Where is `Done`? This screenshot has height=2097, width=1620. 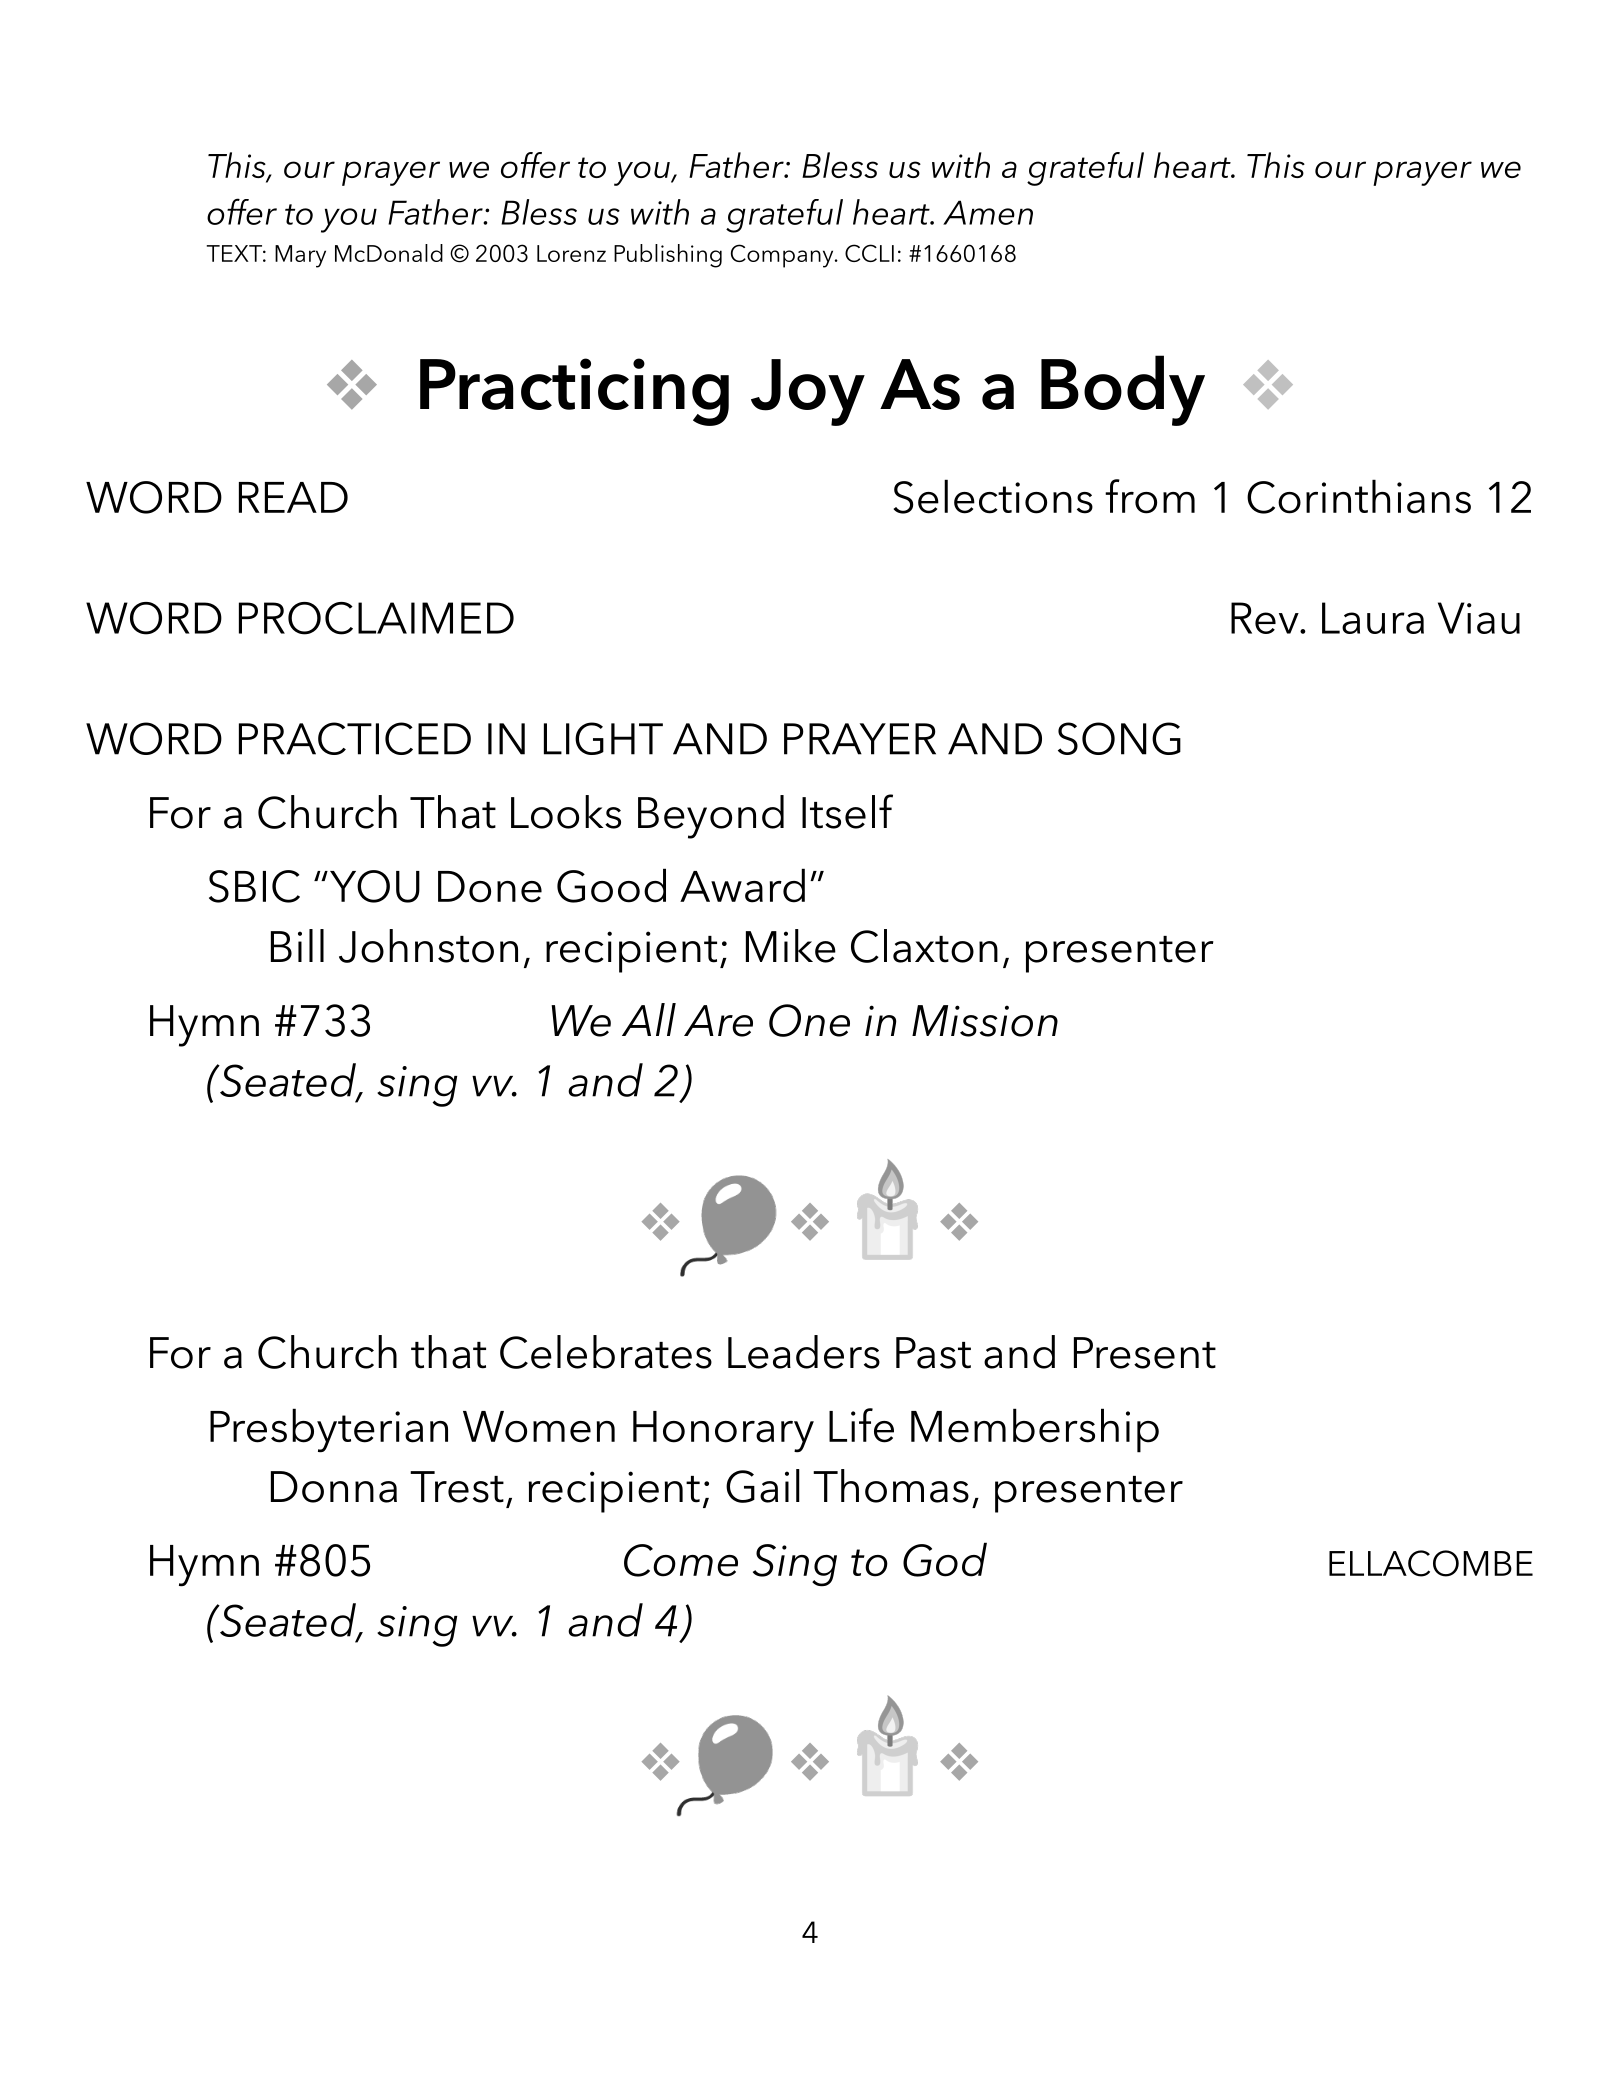
Done is located at coordinates (490, 887).
